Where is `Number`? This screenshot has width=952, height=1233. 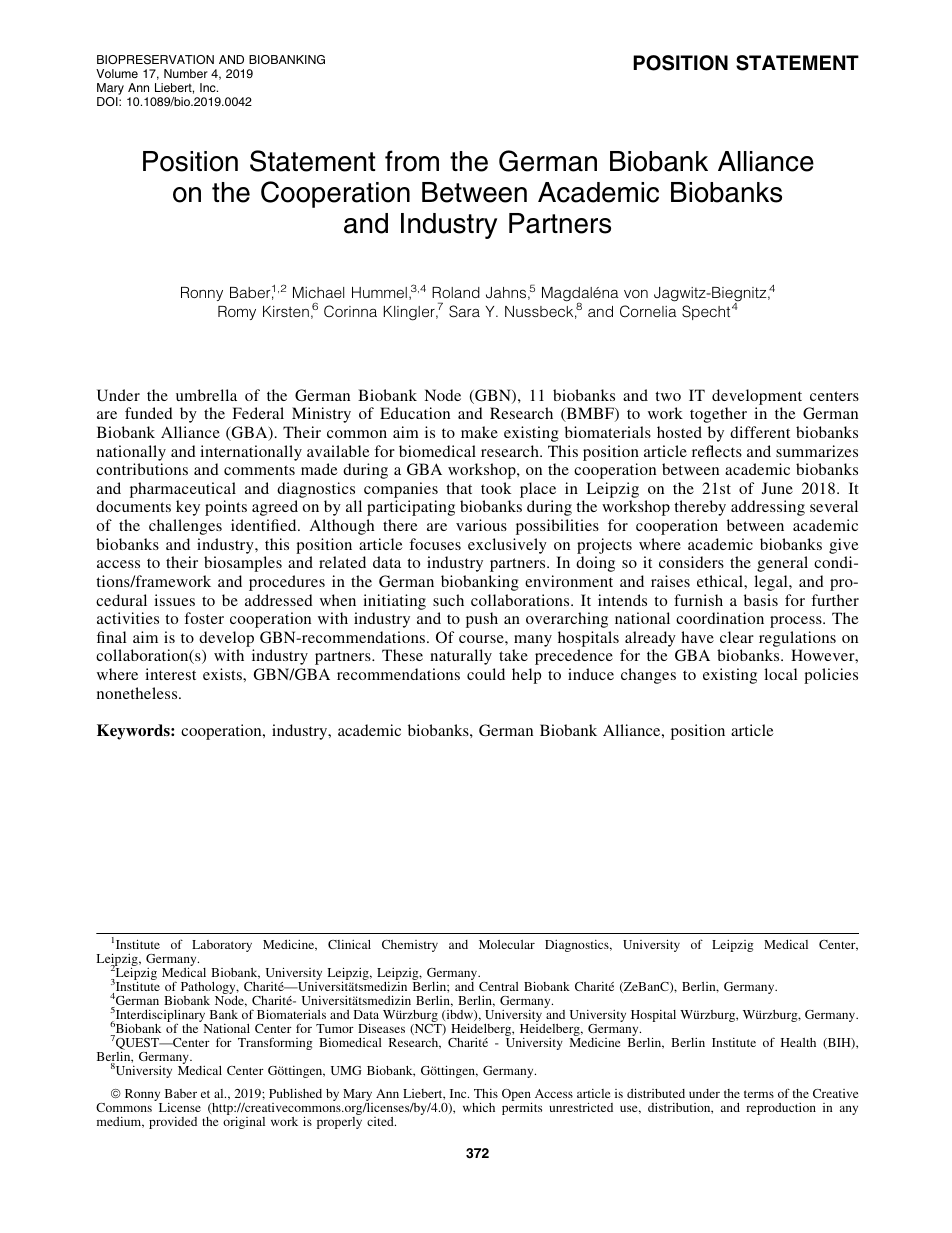
Number is located at coordinates (186, 73).
